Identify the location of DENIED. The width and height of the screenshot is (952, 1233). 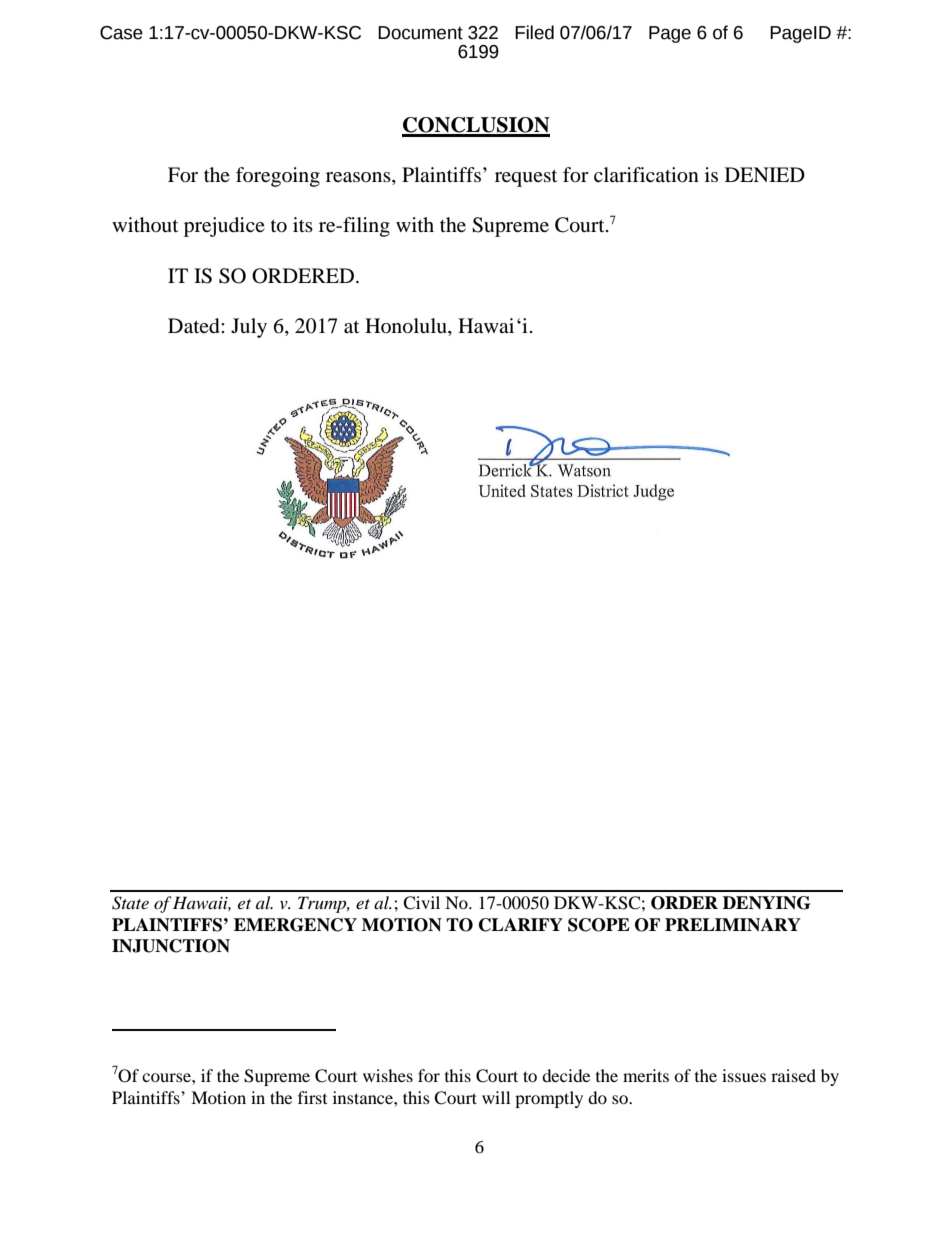
(765, 174).
